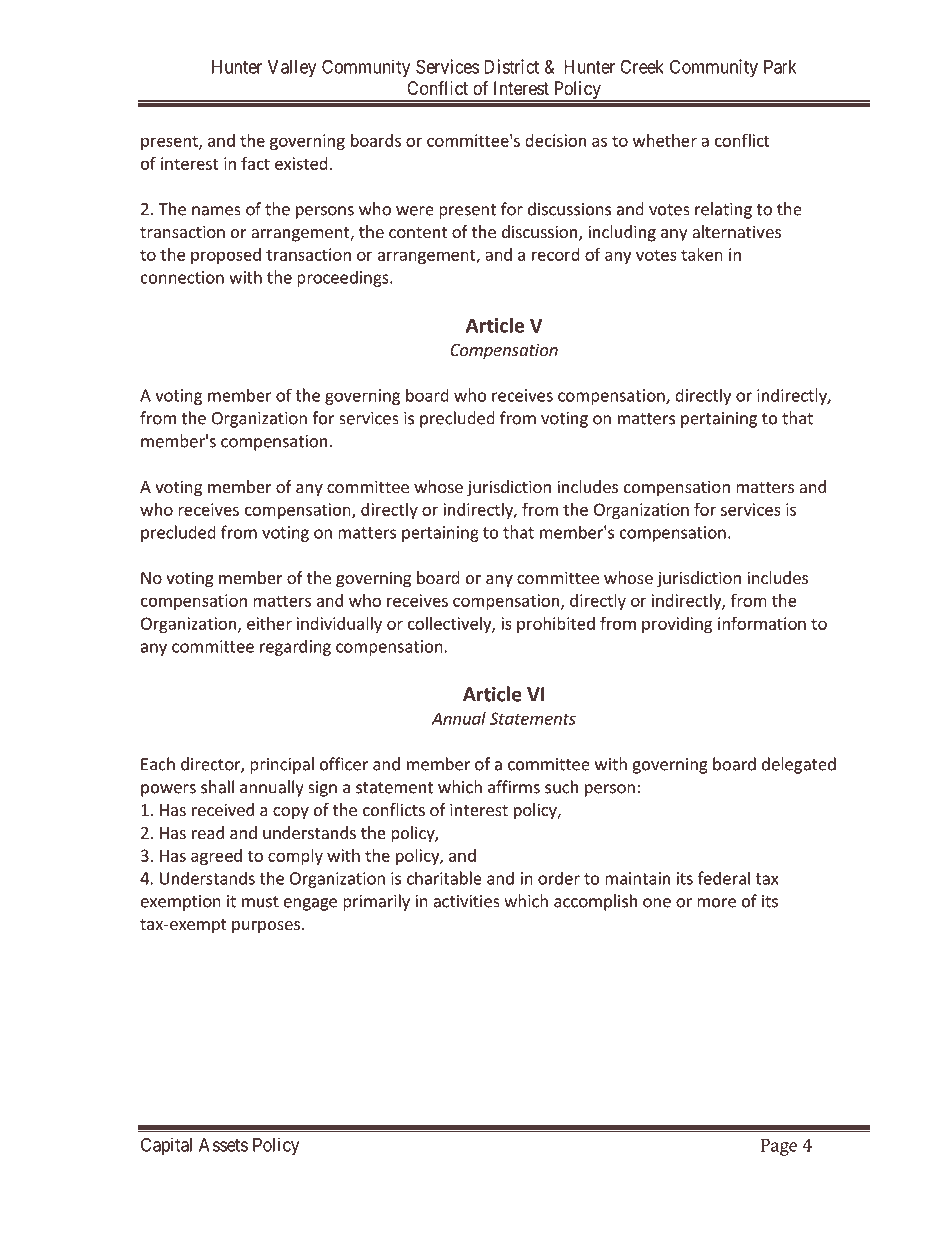  I want to click on taken, so click(702, 254).
